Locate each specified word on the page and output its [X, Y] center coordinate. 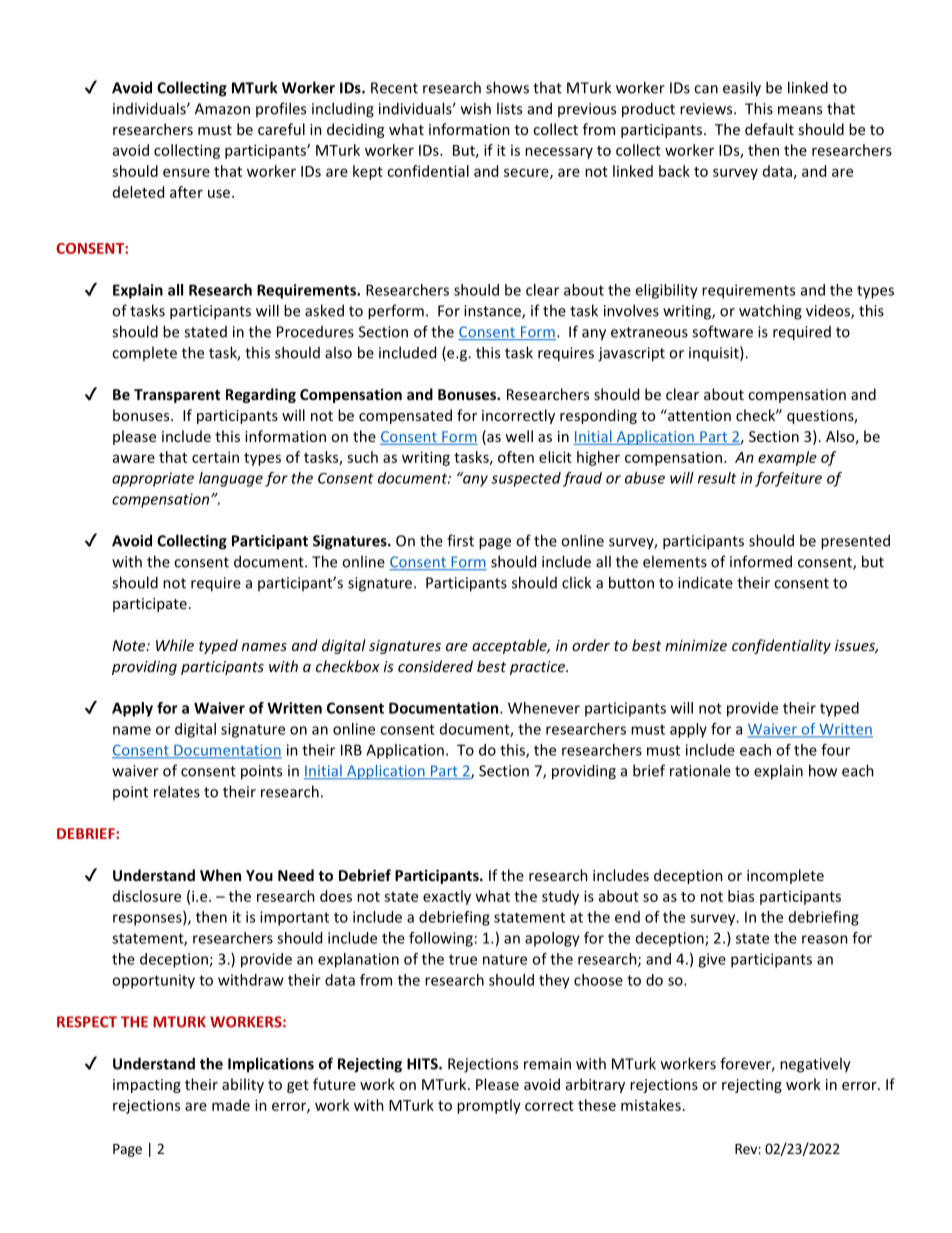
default [769, 129]
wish [476, 108]
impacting [147, 1086]
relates [177, 791]
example [787, 458]
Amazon [222, 109]
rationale [700, 770]
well [519, 436]
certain [215, 457]
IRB [351, 750]
